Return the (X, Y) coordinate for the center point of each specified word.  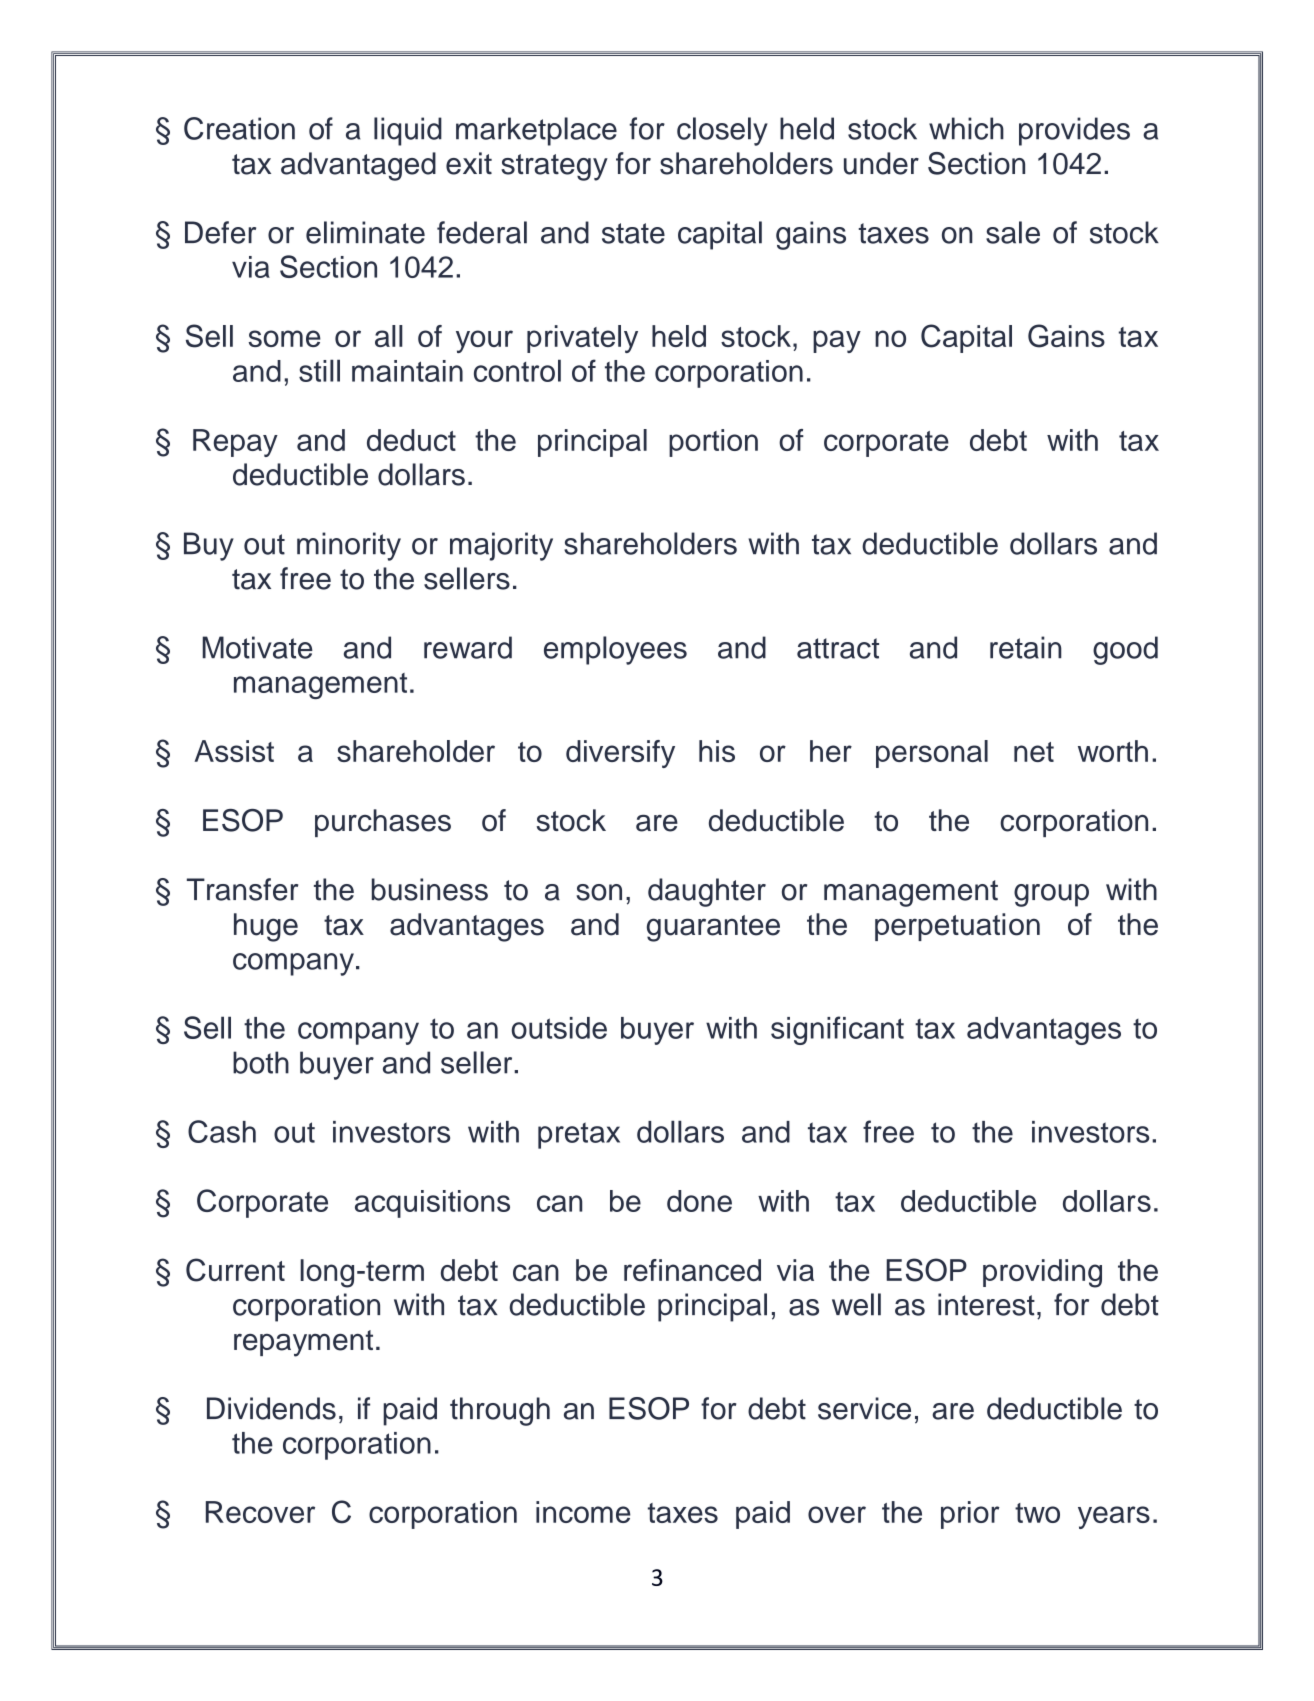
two (1037, 1513)
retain (1026, 647)
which (966, 128)
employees (615, 650)
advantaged (358, 166)
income (583, 1512)
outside (559, 1028)
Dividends (271, 1408)
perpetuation (957, 927)
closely (722, 131)
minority (349, 546)
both (261, 1062)
